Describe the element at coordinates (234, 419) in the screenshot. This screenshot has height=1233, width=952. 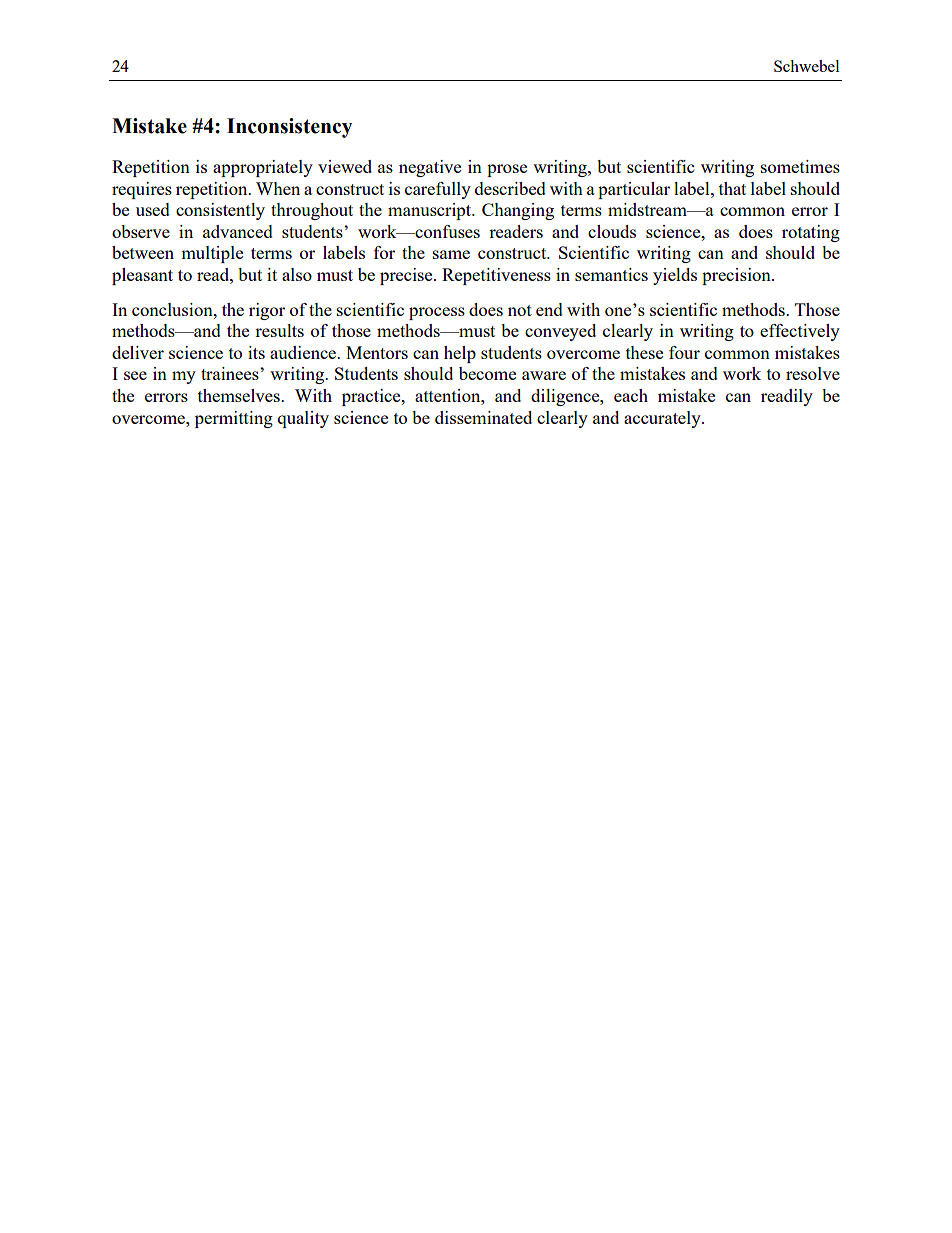
I see `permitting` at that location.
